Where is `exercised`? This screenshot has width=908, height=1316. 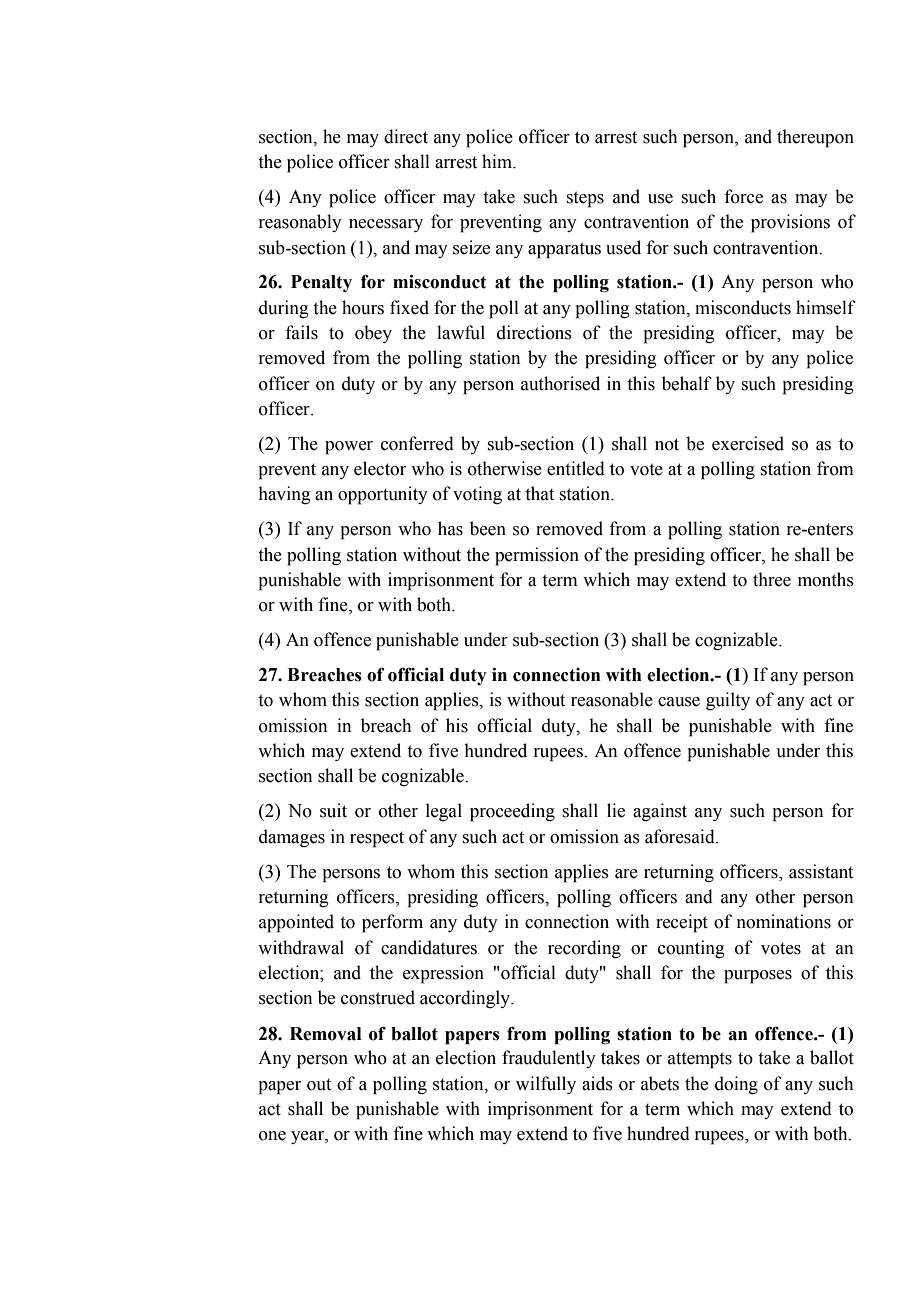 exercised is located at coordinates (748, 443).
